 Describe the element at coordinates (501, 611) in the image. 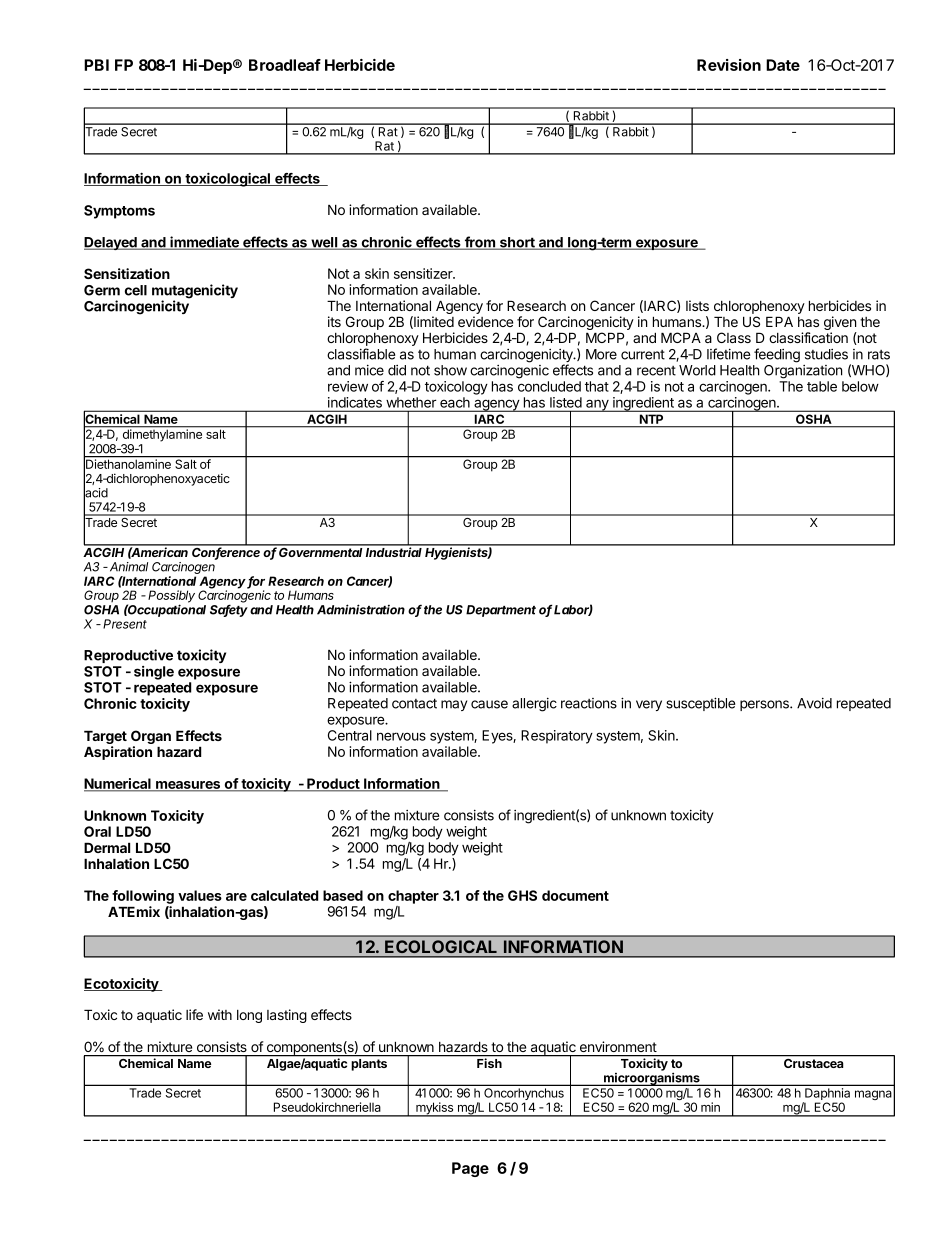

I see `Department` at that location.
